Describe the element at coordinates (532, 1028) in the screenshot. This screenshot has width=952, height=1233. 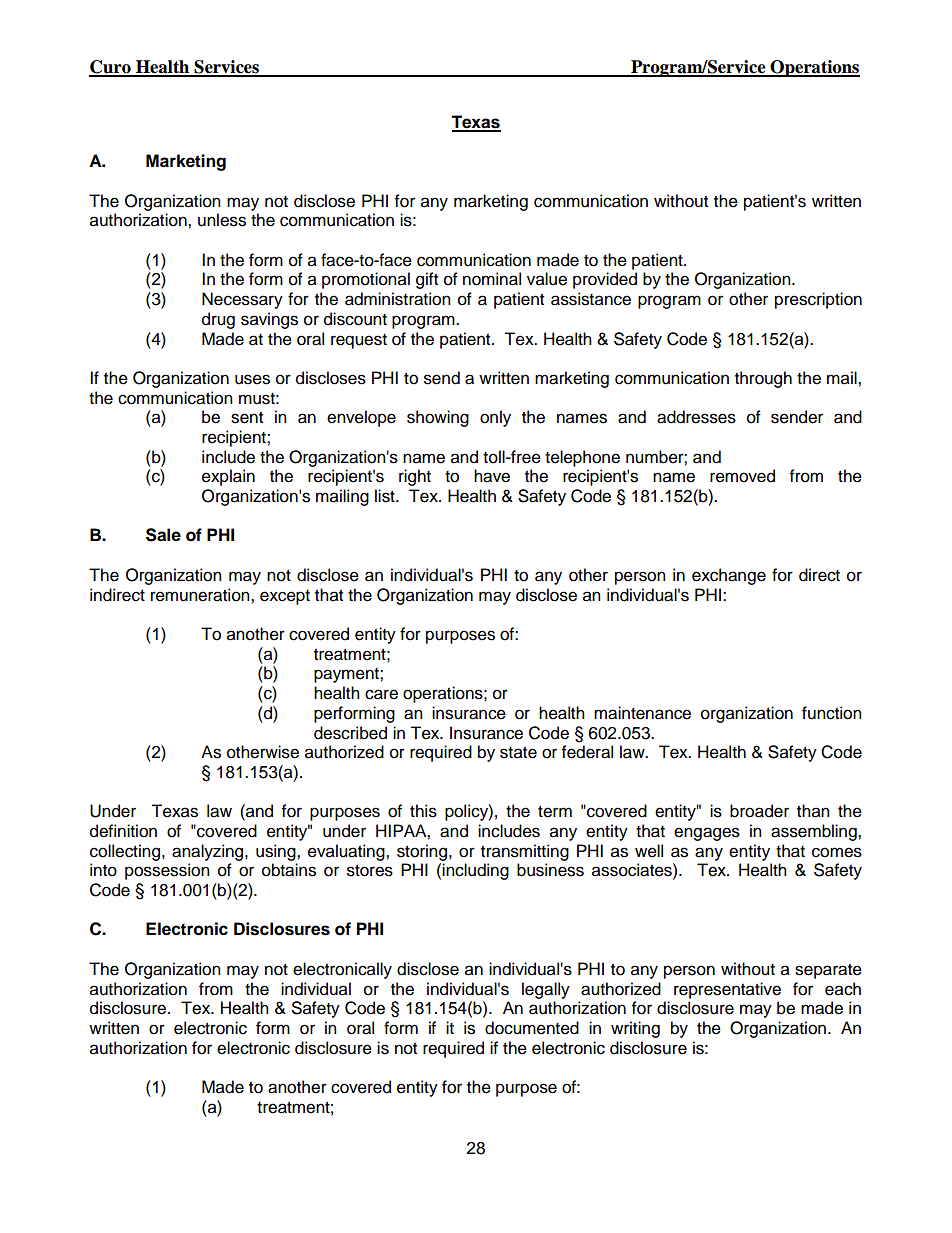
I see `documented` at that location.
